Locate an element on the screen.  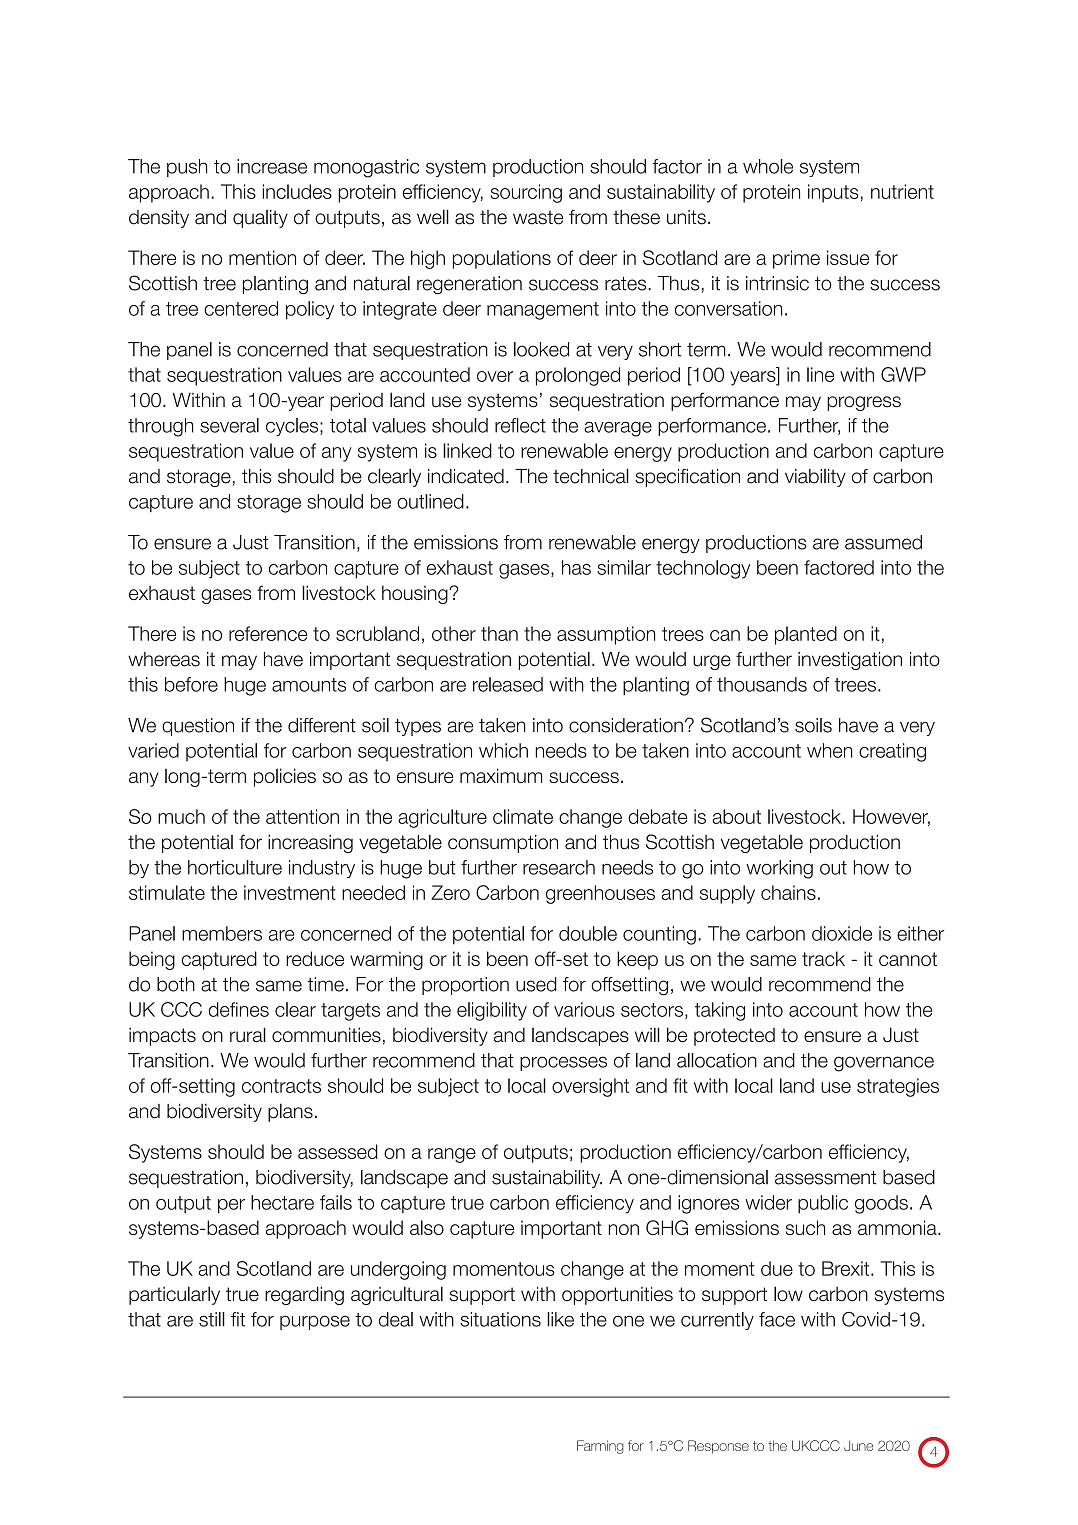
waste is located at coordinates (538, 217).
